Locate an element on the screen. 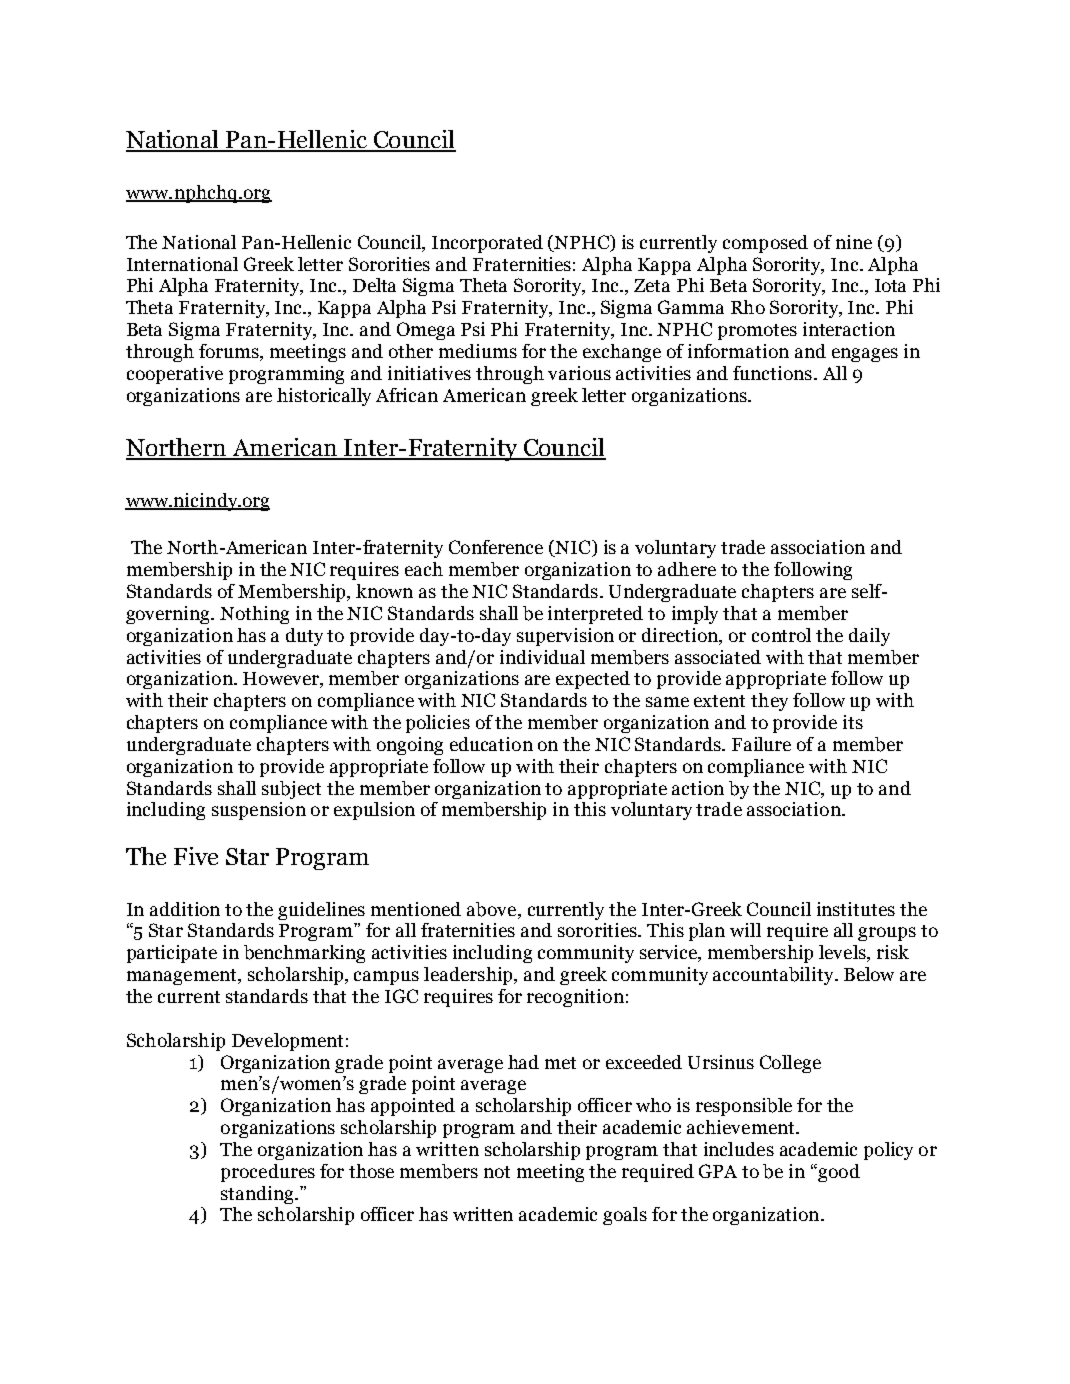 This screenshot has height=1384, width=1070. standing is located at coordinates (258, 1195).
